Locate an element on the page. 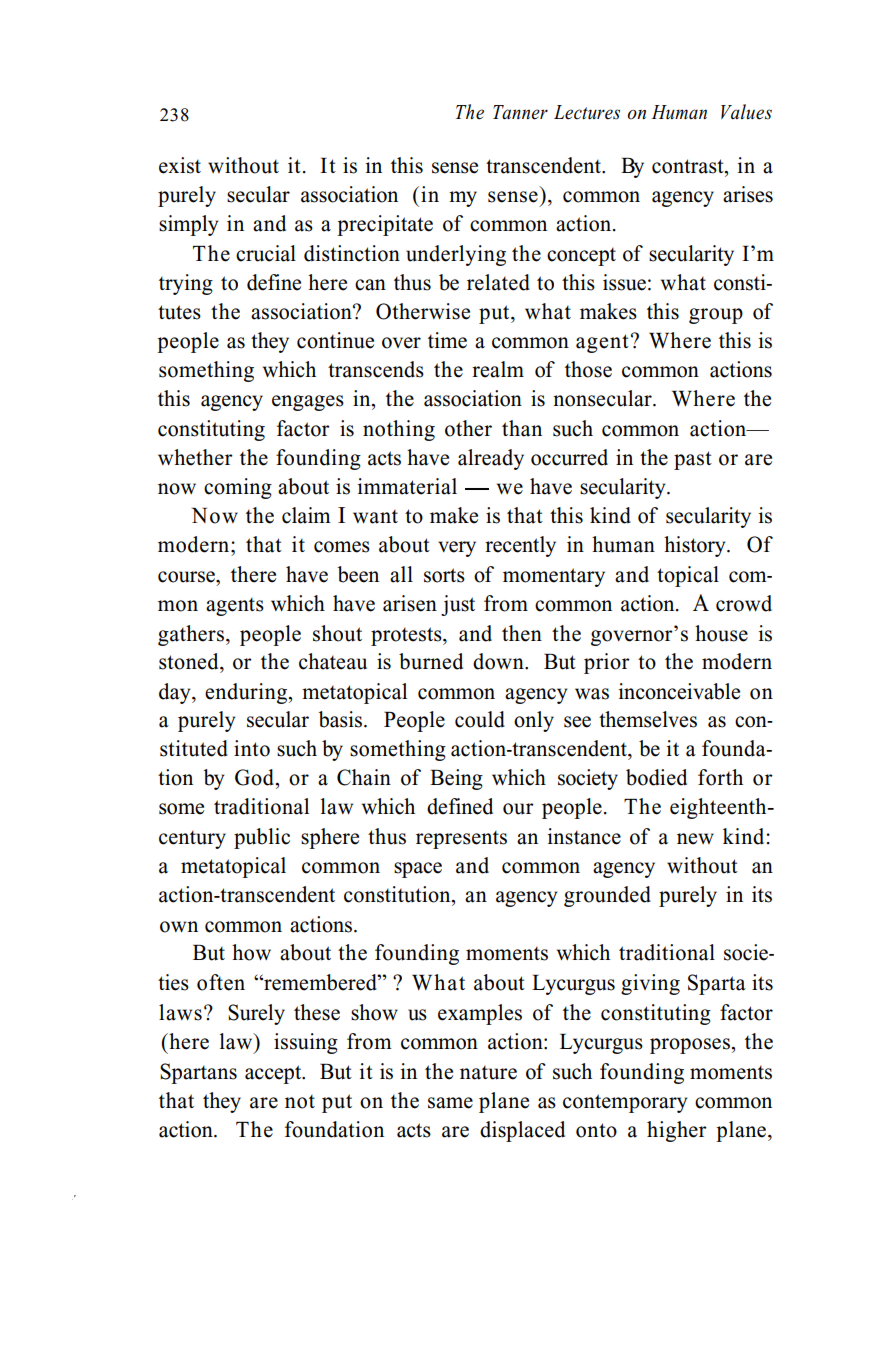 The image size is (892, 1372). exist is located at coordinates (180, 165).
